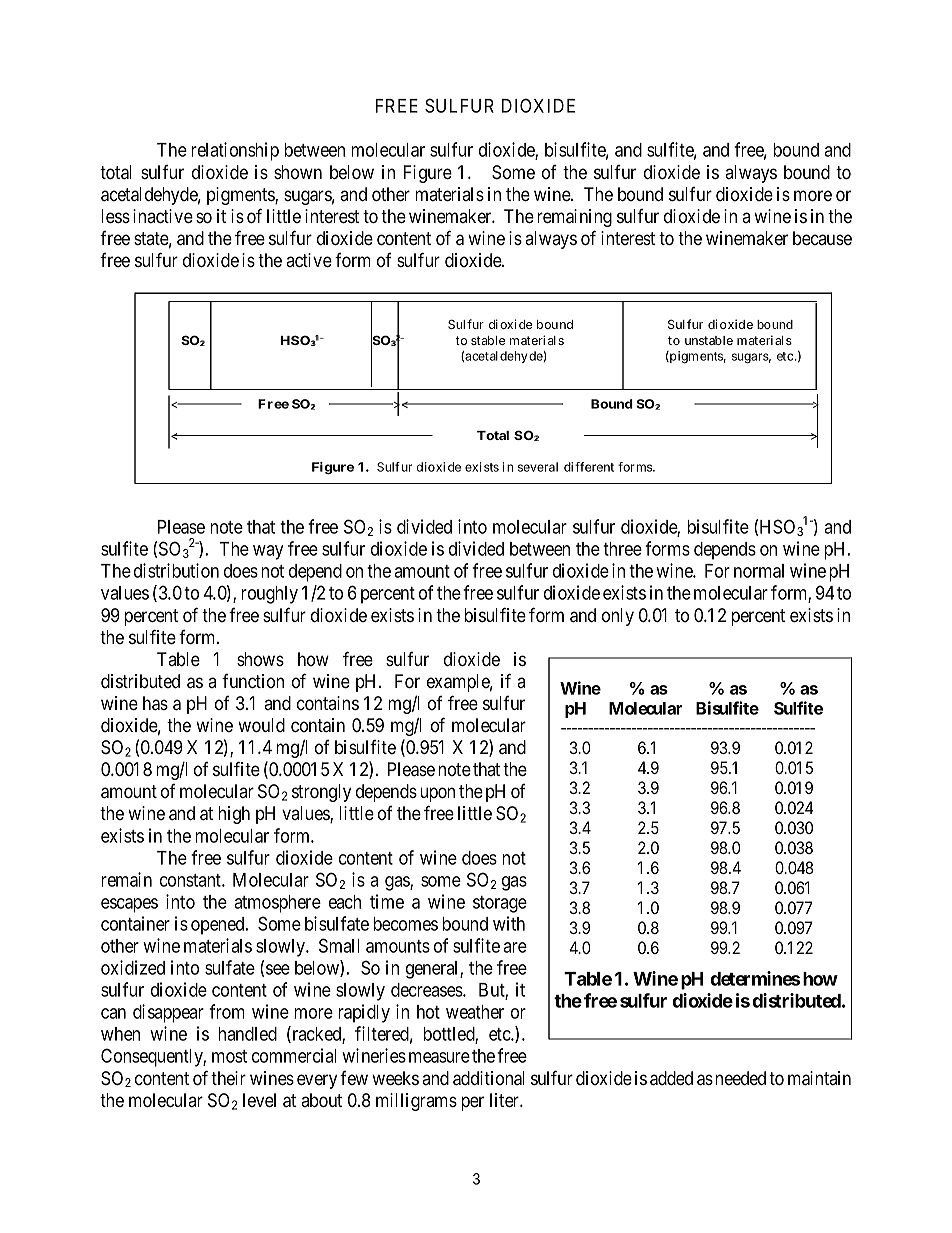  What do you see at coordinates (235, 151) in the image?
I see `relationship` at bounding box center [235, 151].
